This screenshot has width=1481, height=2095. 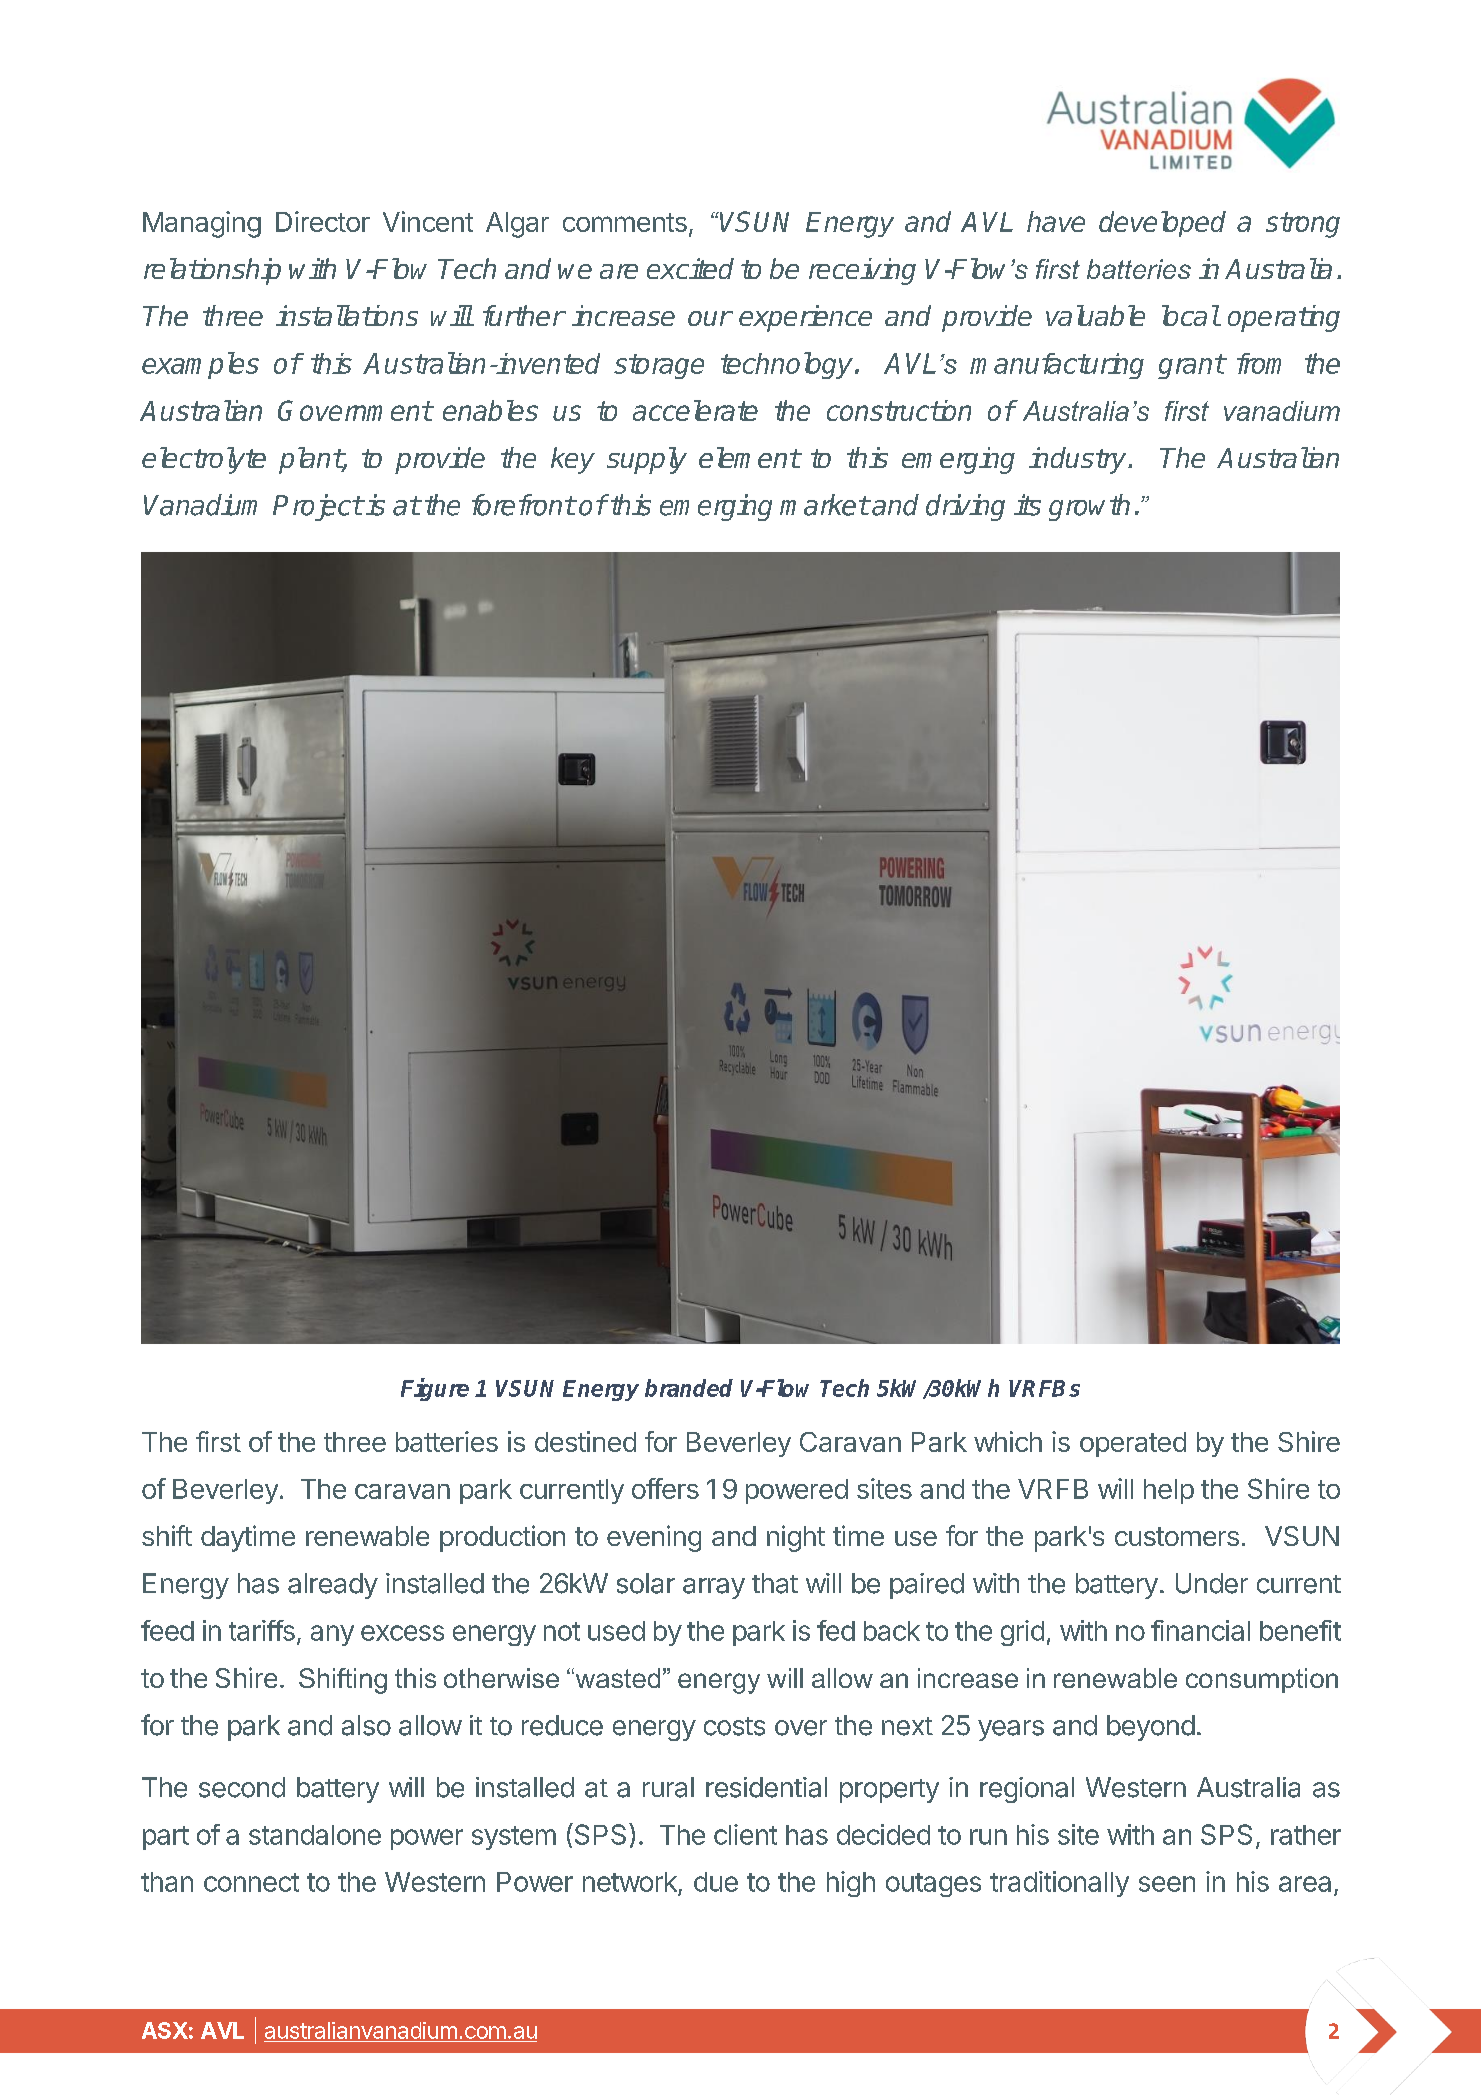 I want to click on market, so click(x=824, y=505).
